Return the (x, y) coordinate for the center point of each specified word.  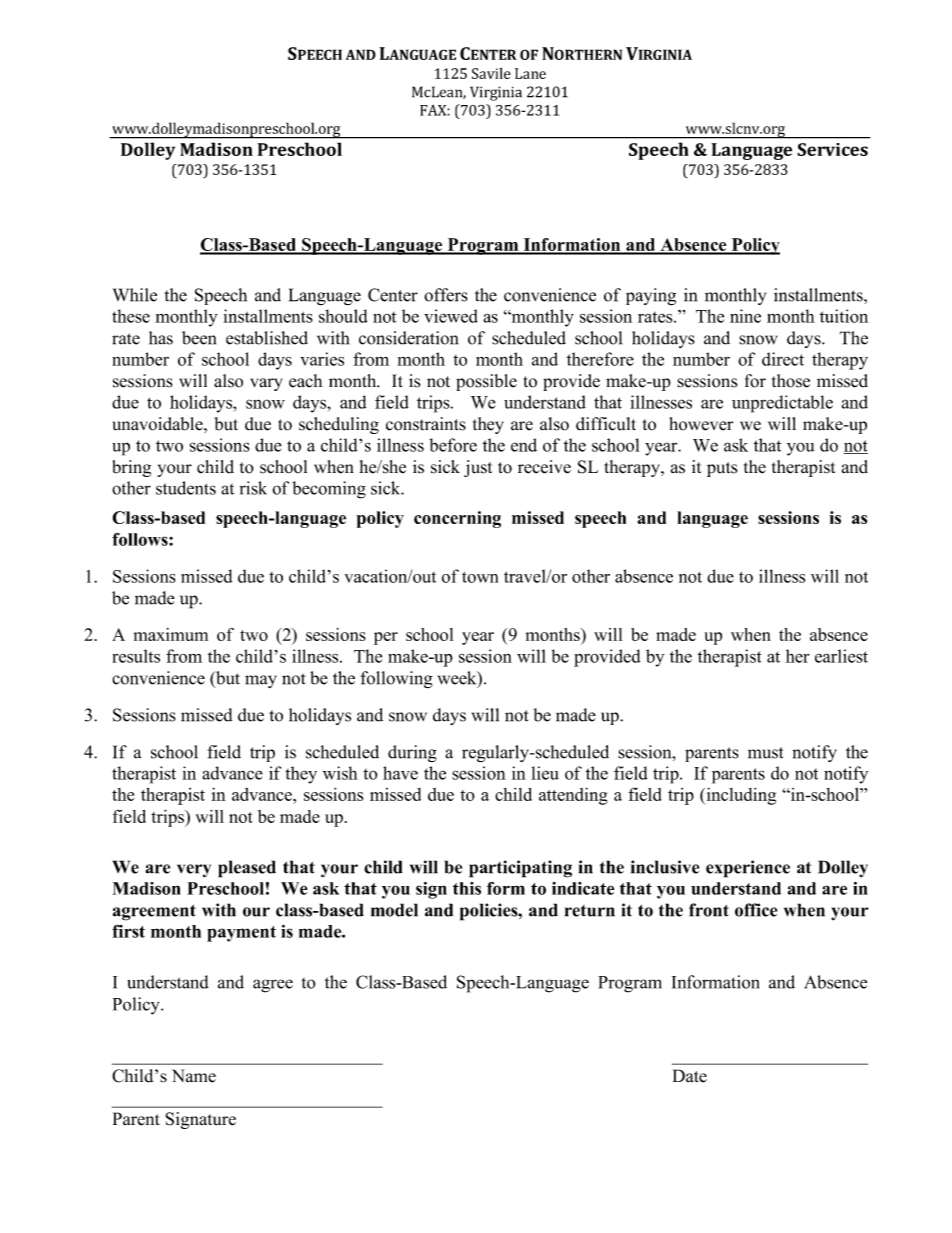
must (765, 753)
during (412, 754)
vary (266, 384)
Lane (530, 73)
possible (486, 382)
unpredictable (782, 404)
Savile (491, 73)
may (261, 681)
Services (832, 149)
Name (194, 1076)
